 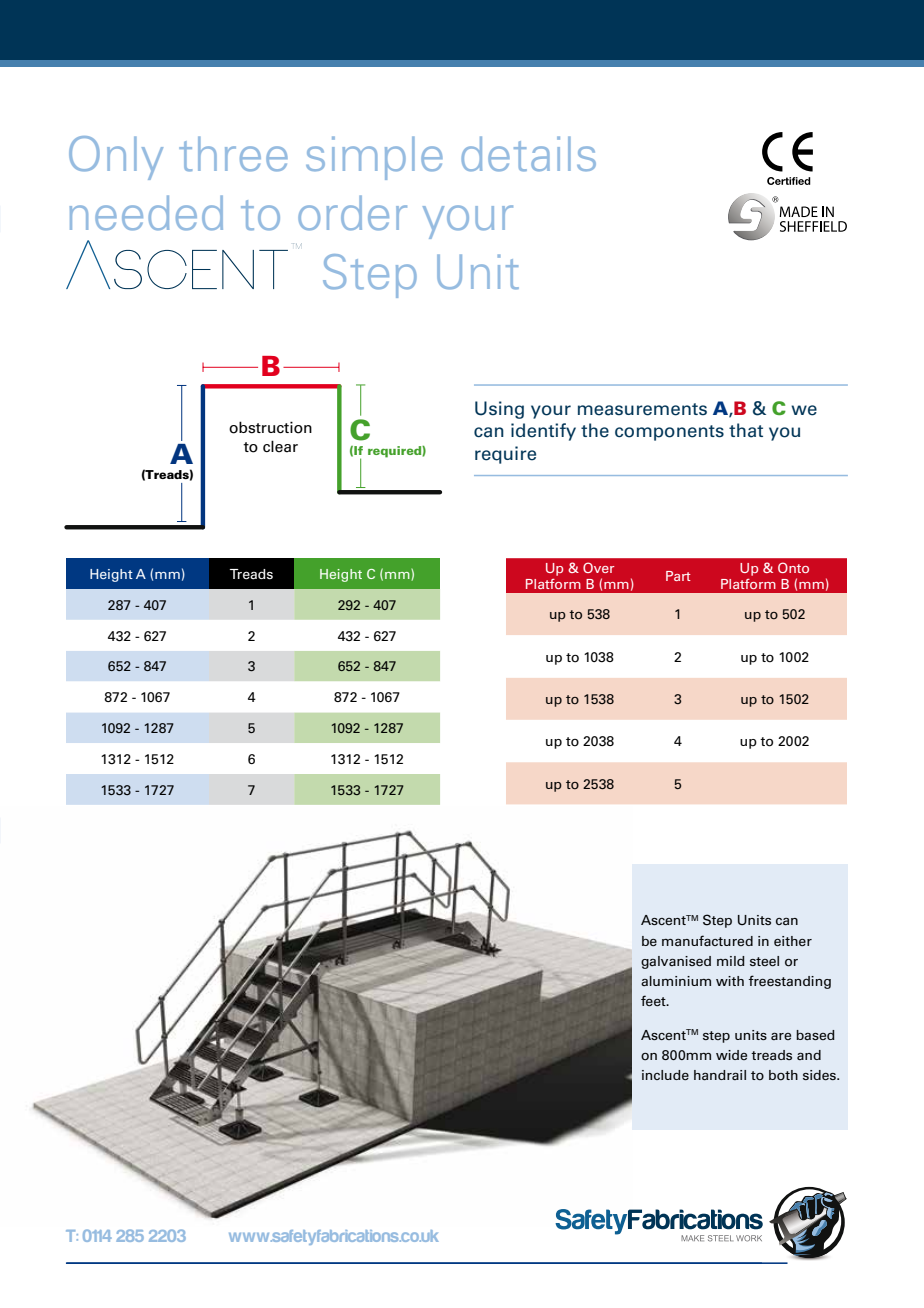 I want to click on clear, so click(x=280, y=446).
